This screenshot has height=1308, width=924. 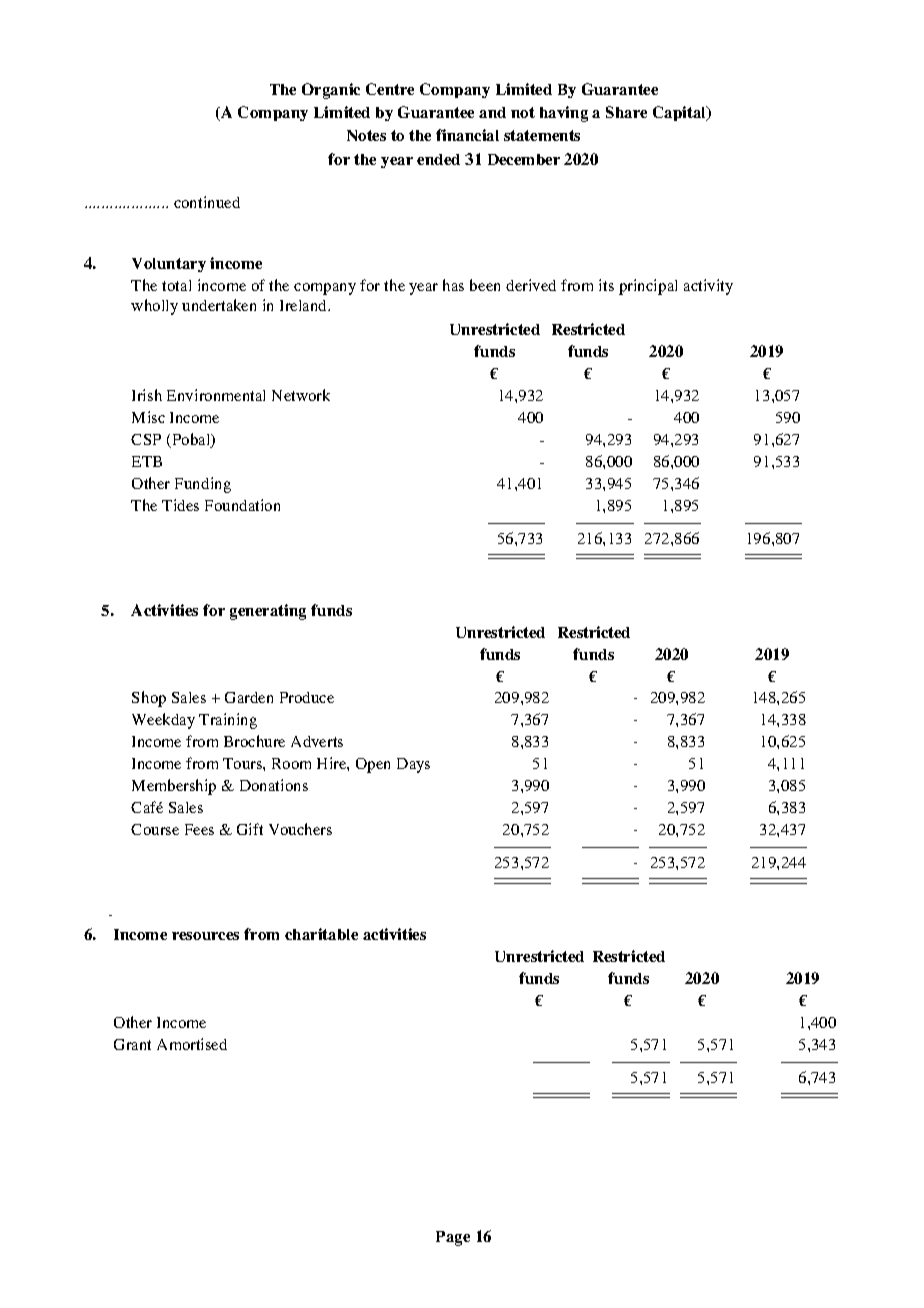 I want to click on Membership, so click(x=174, y=787).
